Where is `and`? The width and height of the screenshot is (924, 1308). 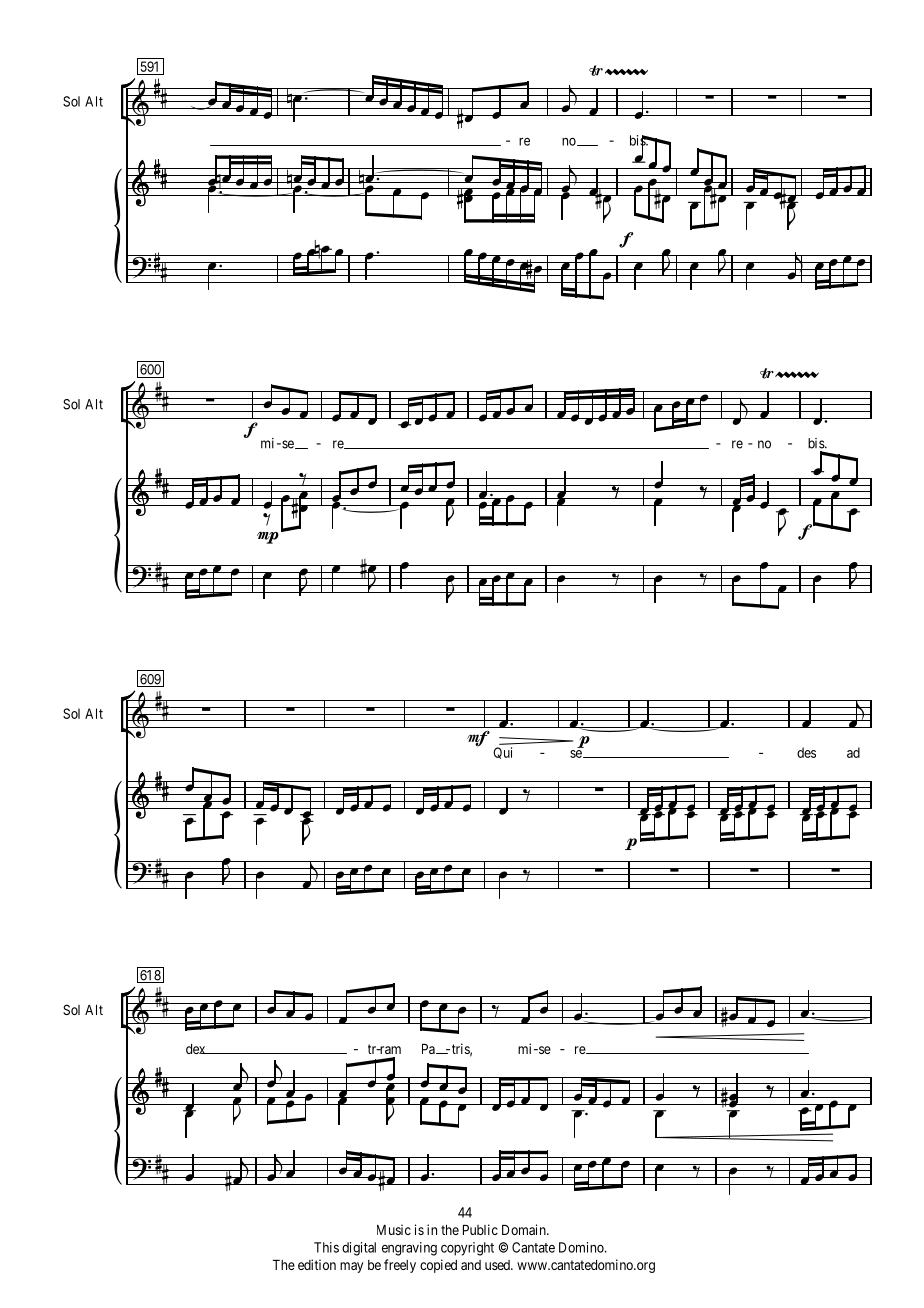
and is located at coordinates (471, 1265).
